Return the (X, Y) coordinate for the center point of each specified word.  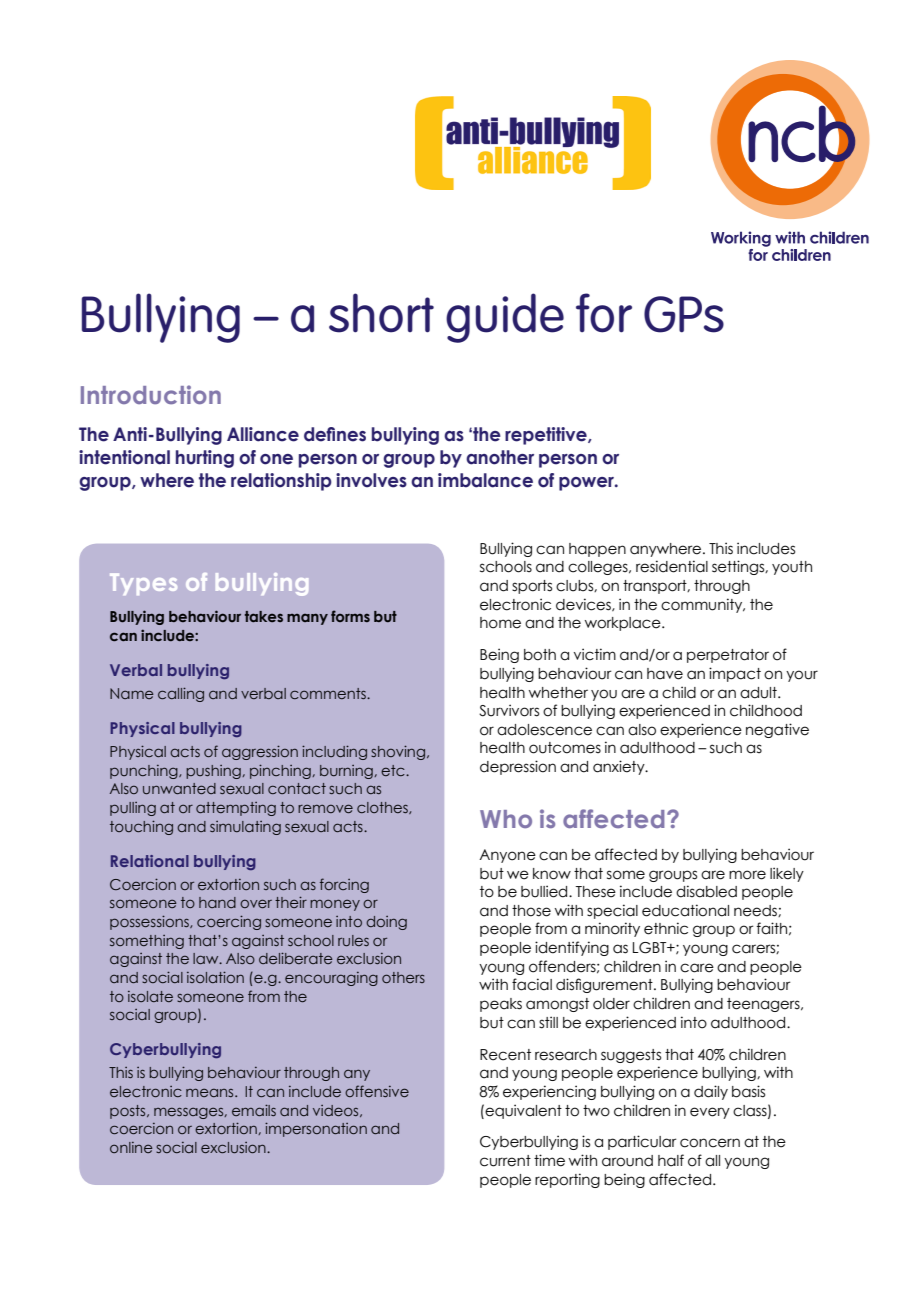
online (131, 1147)
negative (777, 730)
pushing (214, 772)
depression (518, 767)
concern (710, 1143)
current (505, 1161)
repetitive (547, 436)
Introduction (151, 394)
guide (505, 318)
